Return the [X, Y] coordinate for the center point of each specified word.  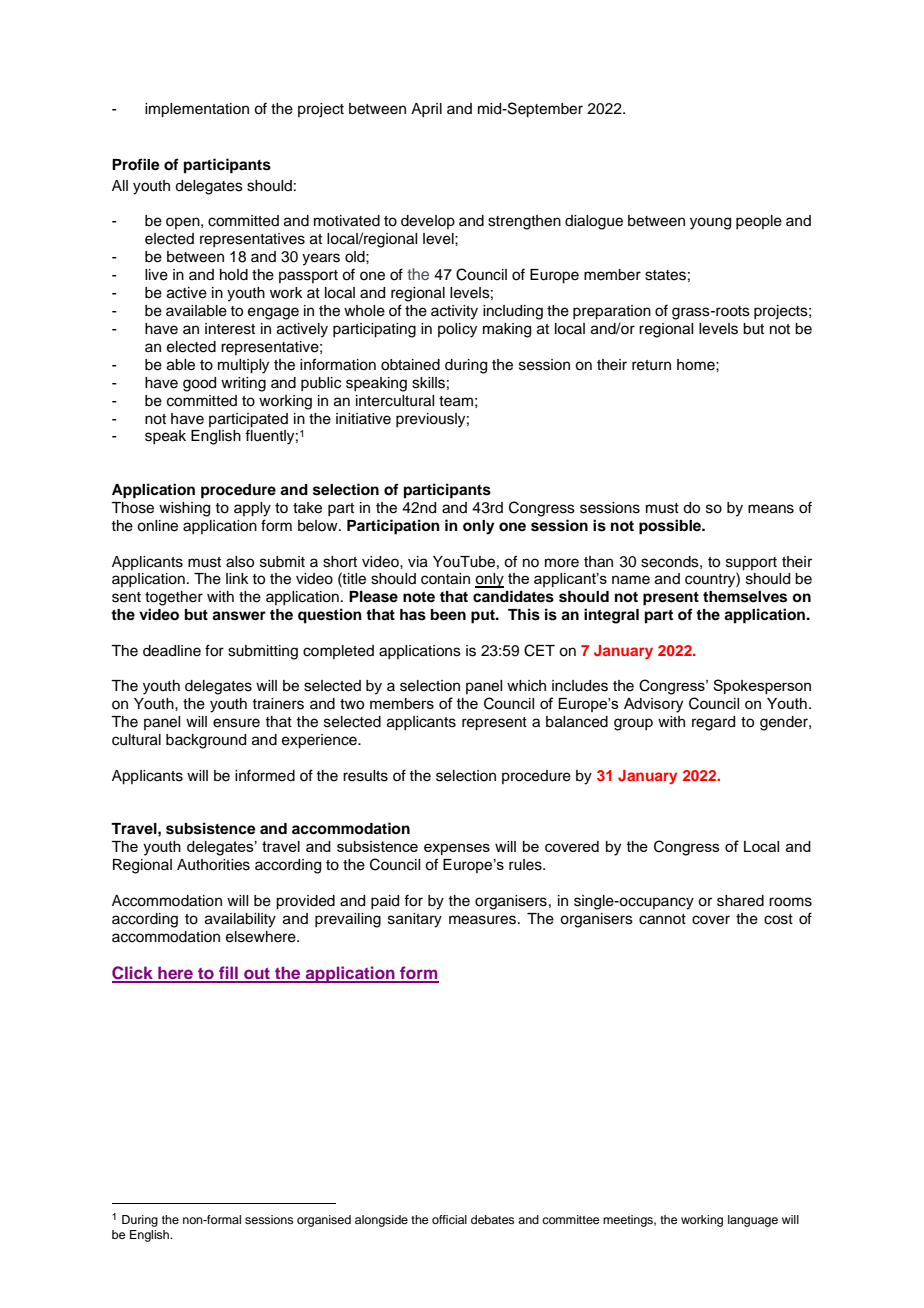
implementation [197, 110]
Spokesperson [762, 686]
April [426, 110]
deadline [172, 651]
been [448, 614]
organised [324, 1221]
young [710, 223]
